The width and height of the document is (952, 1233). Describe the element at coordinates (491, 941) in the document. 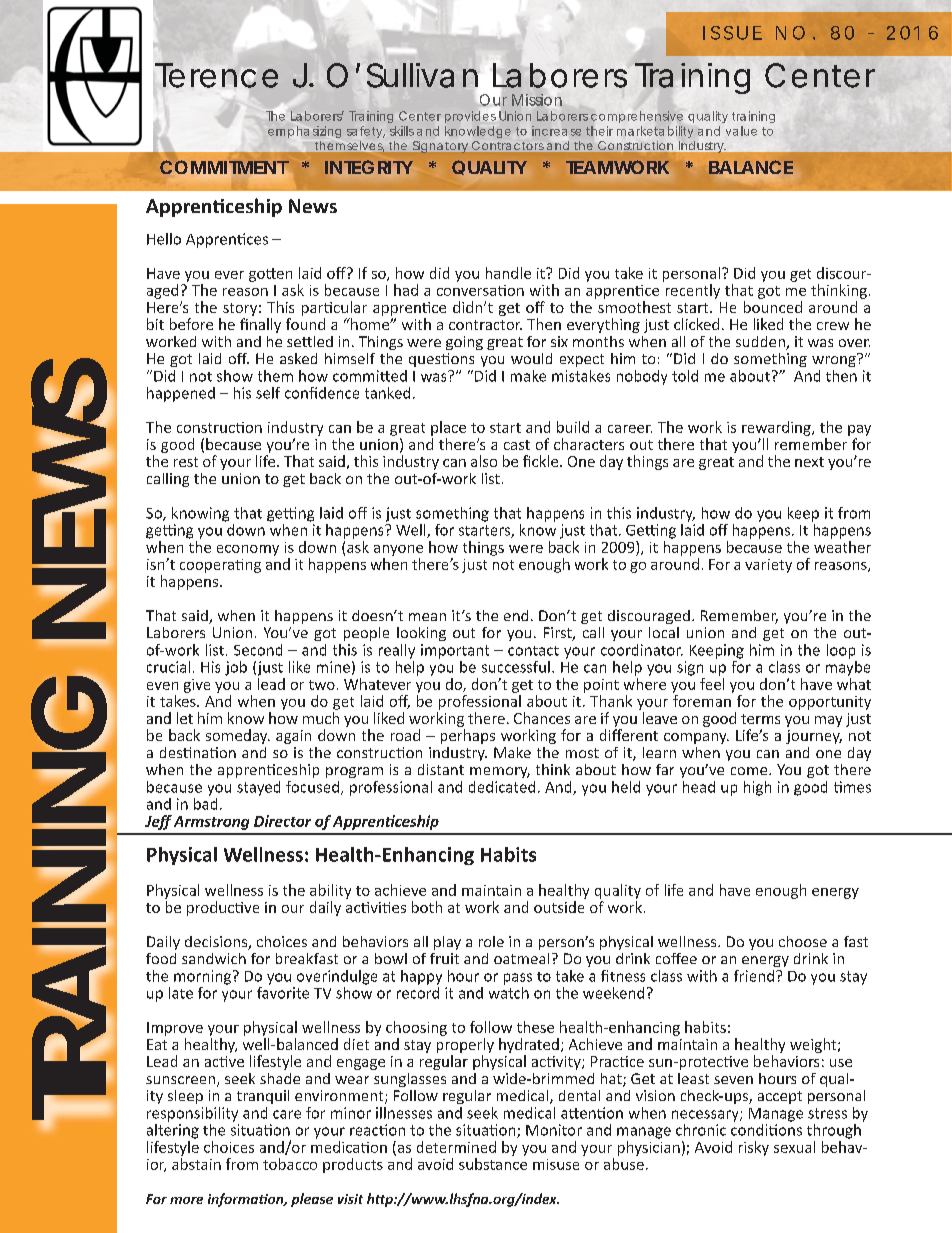

I see `role` at that location.
